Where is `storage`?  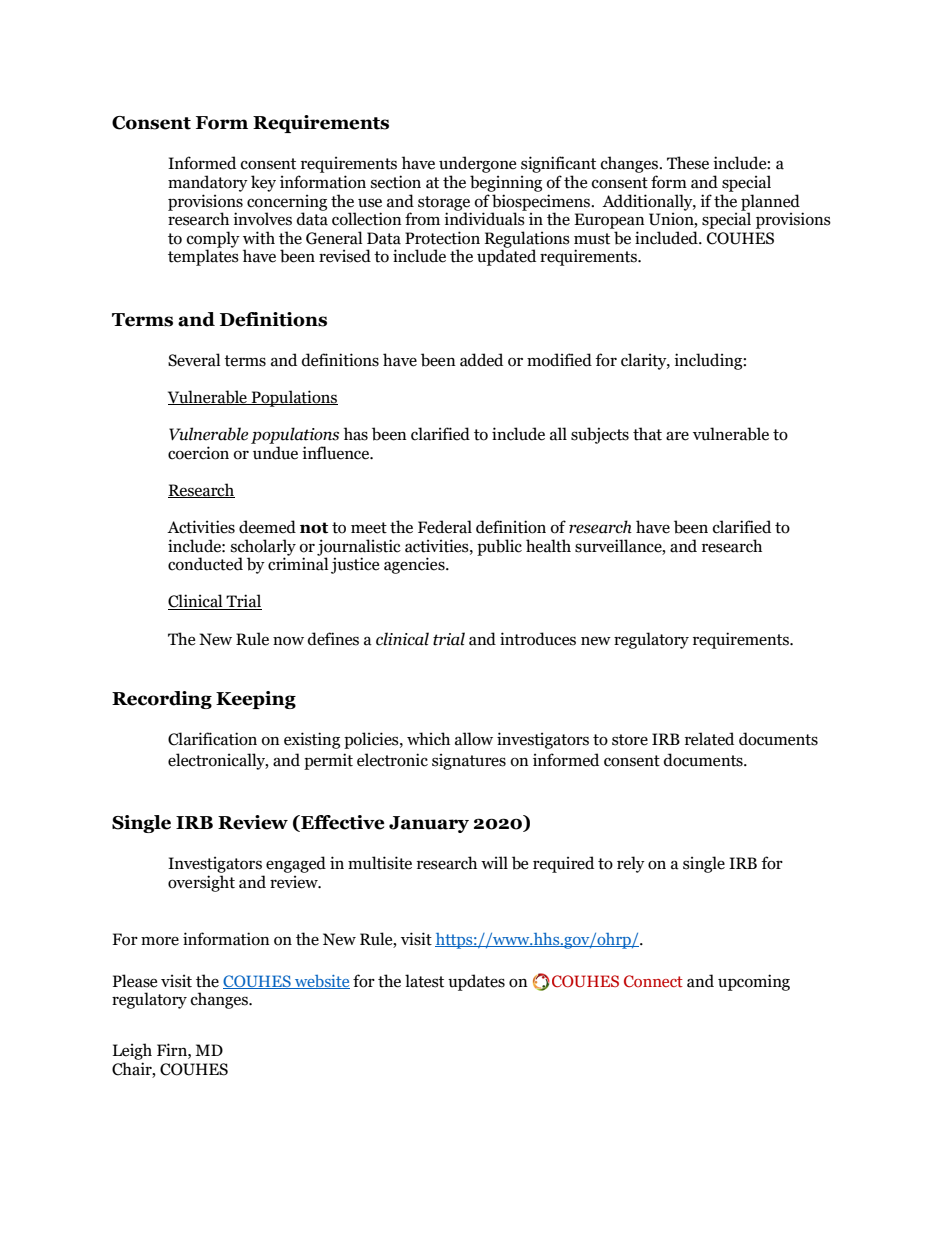 storage is located at coordinates (444, 204).
